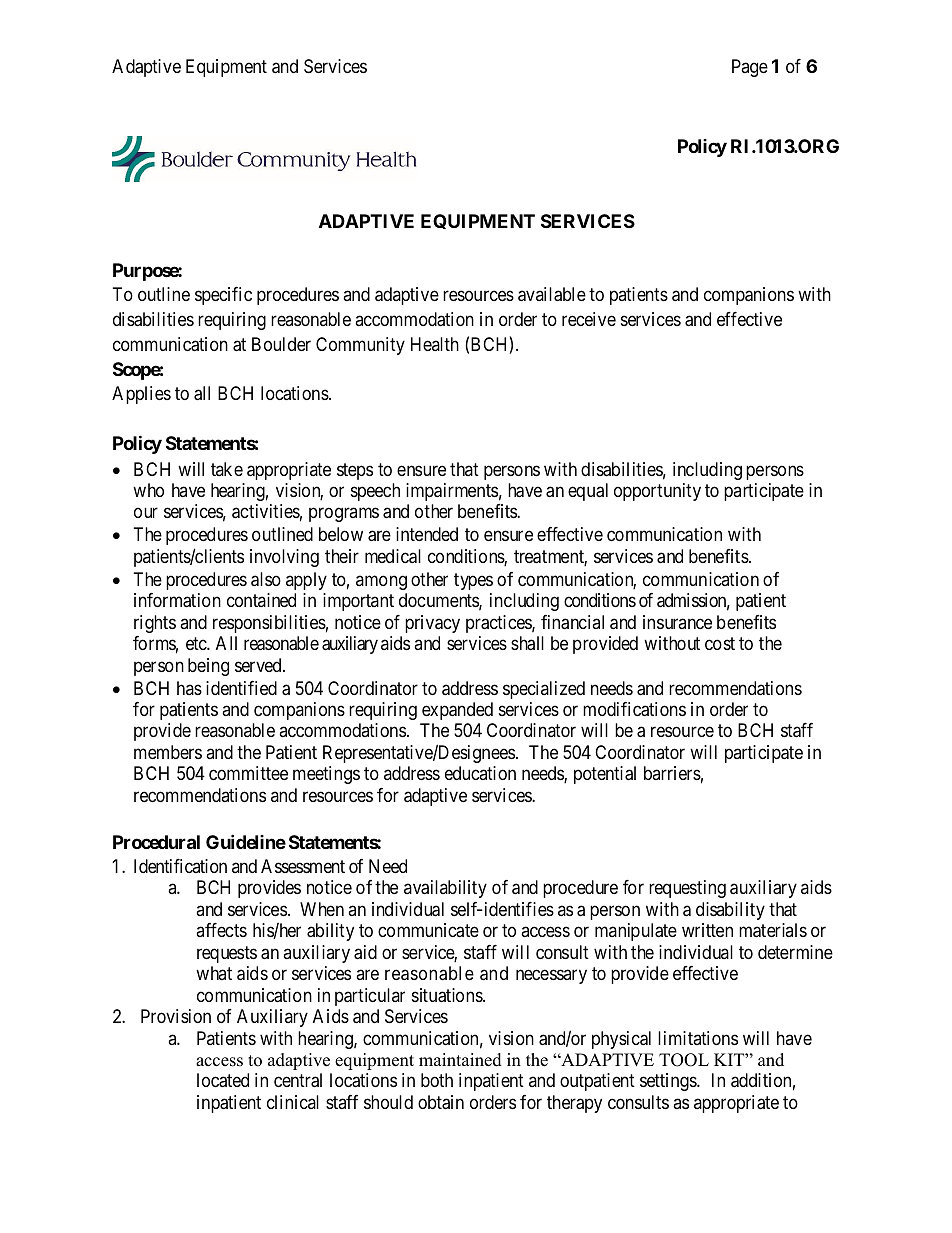  Describe the element at coordinates (750, 68) in the screenshot. I see `Page` at that location.
